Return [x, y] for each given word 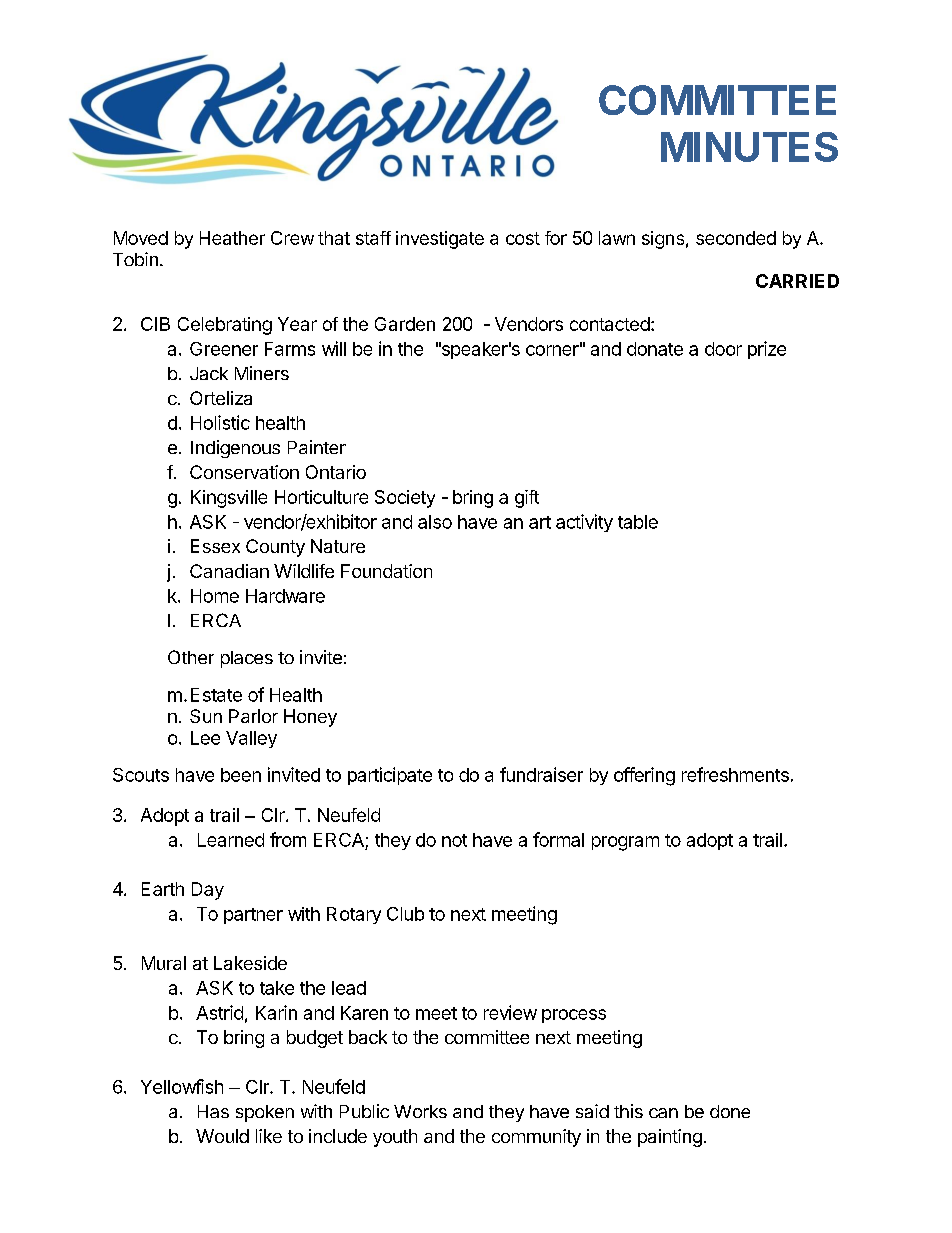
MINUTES [749, 147]
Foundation [386, 571]
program [625, 843]
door [723, 349]
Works [420, 1111]
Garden [405, 324]
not [454, 840]
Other [191, 657]
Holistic [220, 422]
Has [213, 1111]
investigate [440, 240]
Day [208, 891]
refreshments [735, 774]
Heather [232, 238]
